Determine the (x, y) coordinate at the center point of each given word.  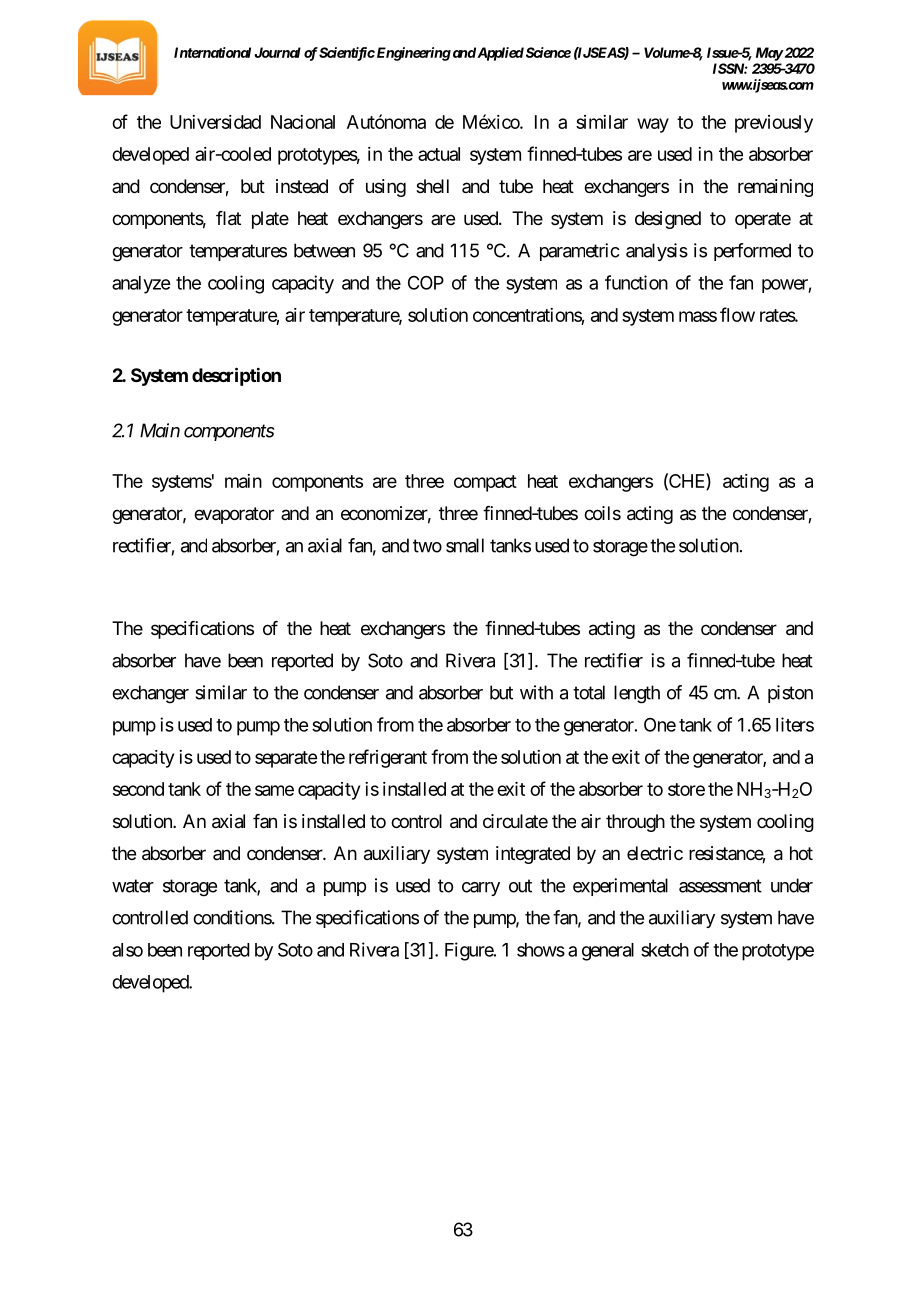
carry (481, 889)
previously (774, 124)
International (212, 52)
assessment (720, 886)
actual (439, 154)
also (127, 950)
